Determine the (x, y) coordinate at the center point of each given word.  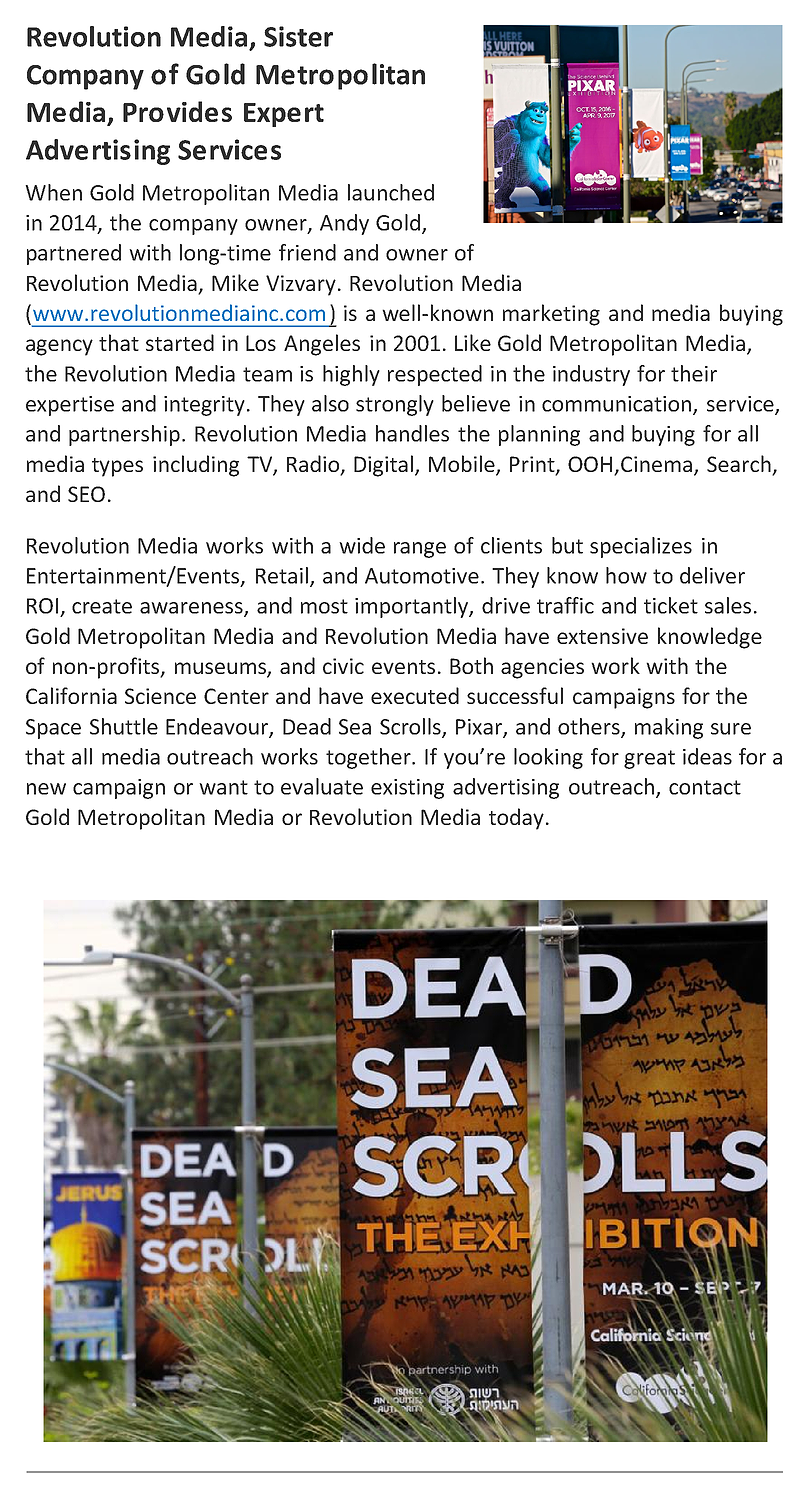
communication (618, 405)
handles (412, 433)
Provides (177, 111)
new (46, 789)
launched (391, 192)
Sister (298, 36)
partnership (124, 435)
